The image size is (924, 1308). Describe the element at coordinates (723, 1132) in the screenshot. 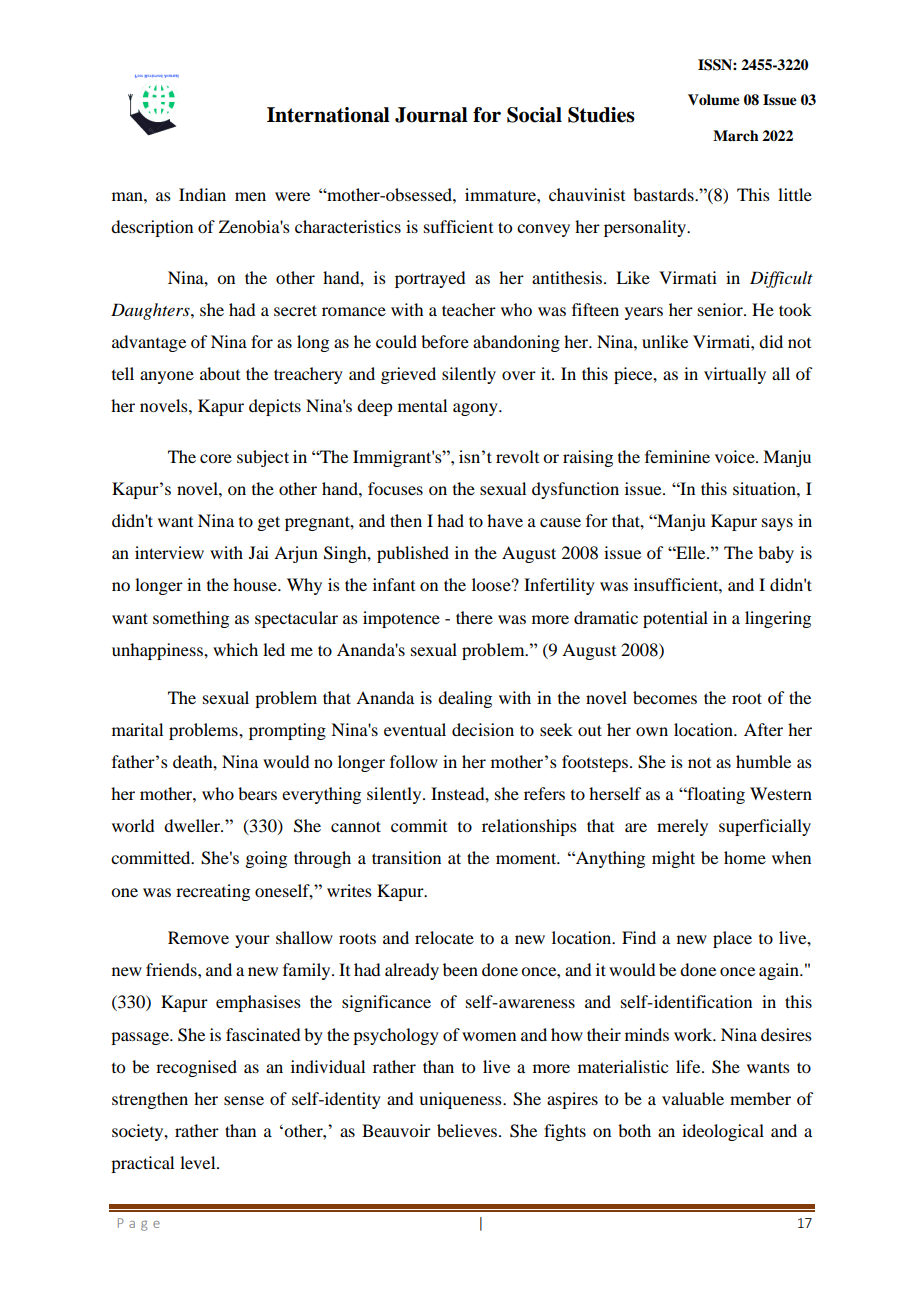

I see `ideological` at that location.
